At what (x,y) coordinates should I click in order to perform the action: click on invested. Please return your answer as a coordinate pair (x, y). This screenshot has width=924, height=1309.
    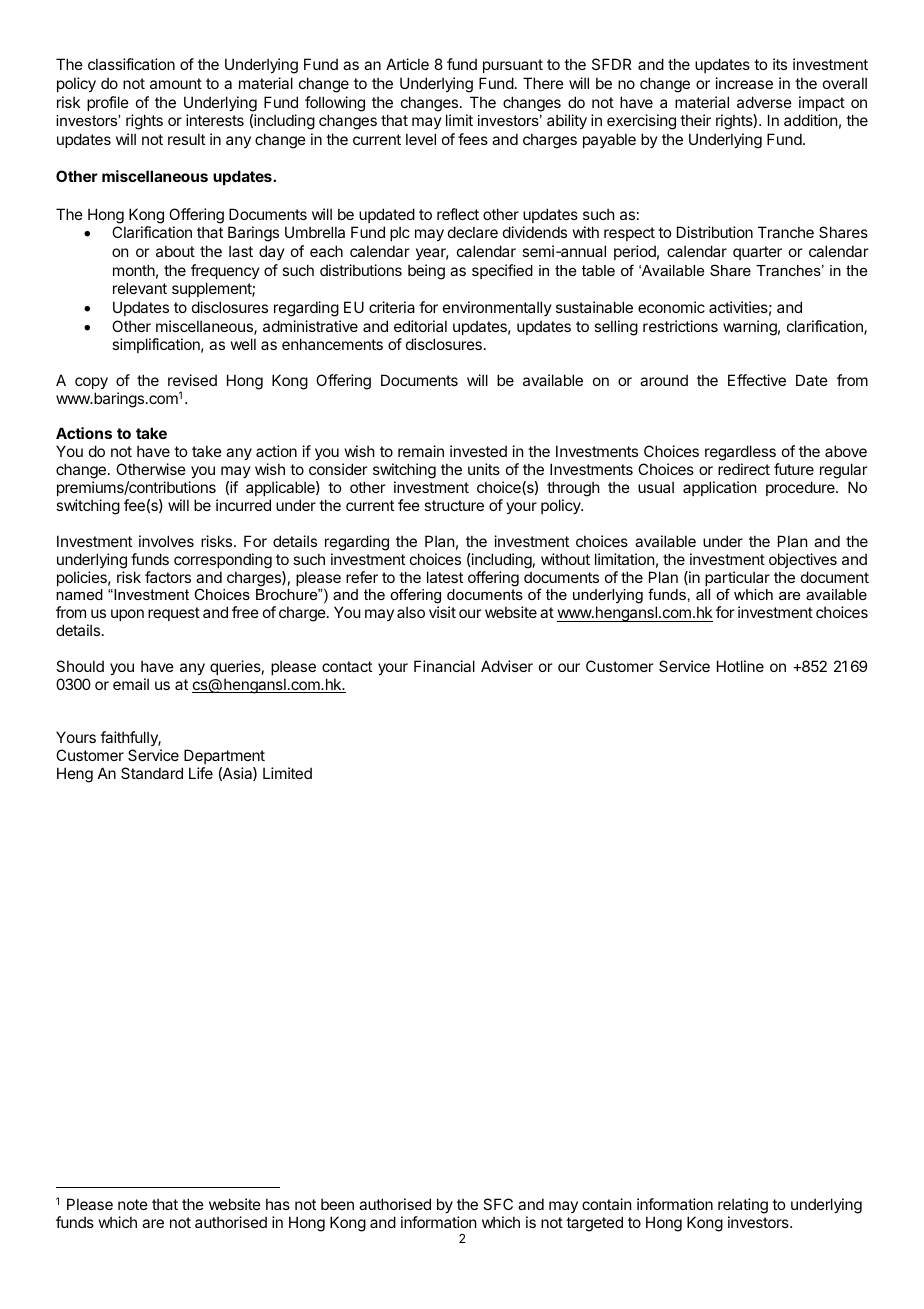
    Looking at the image, I should click on (478, 451).
